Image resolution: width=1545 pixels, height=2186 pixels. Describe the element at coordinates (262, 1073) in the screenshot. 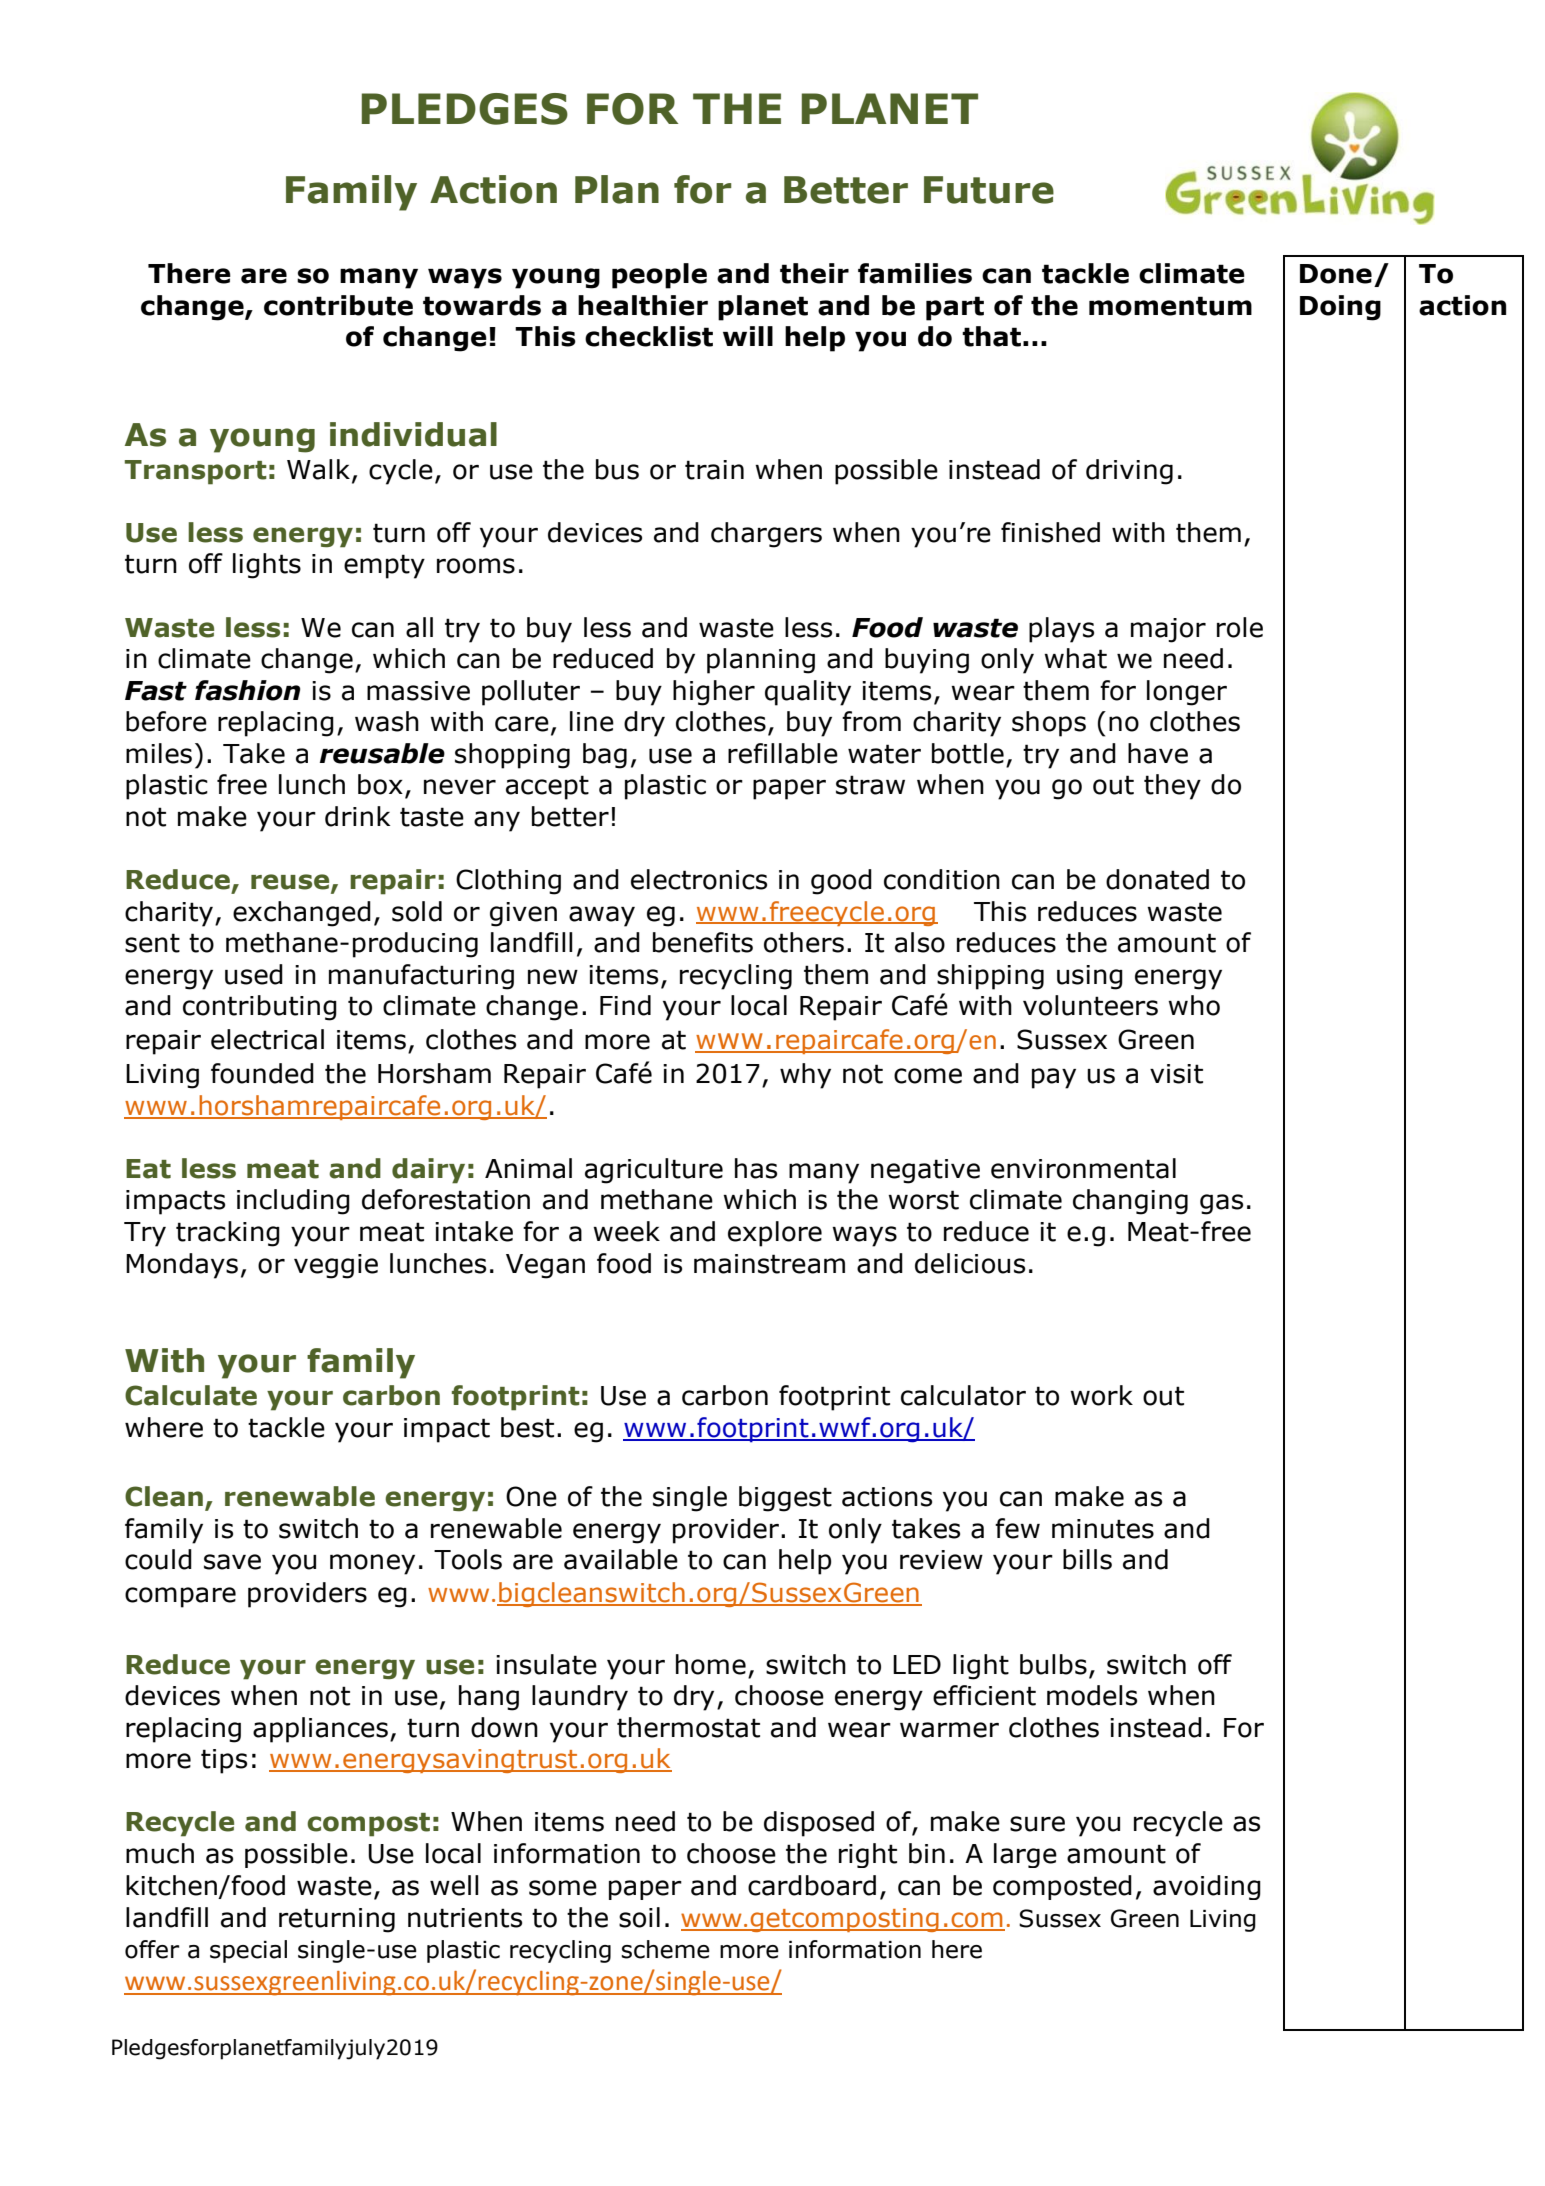

I see `founded` at that location.
